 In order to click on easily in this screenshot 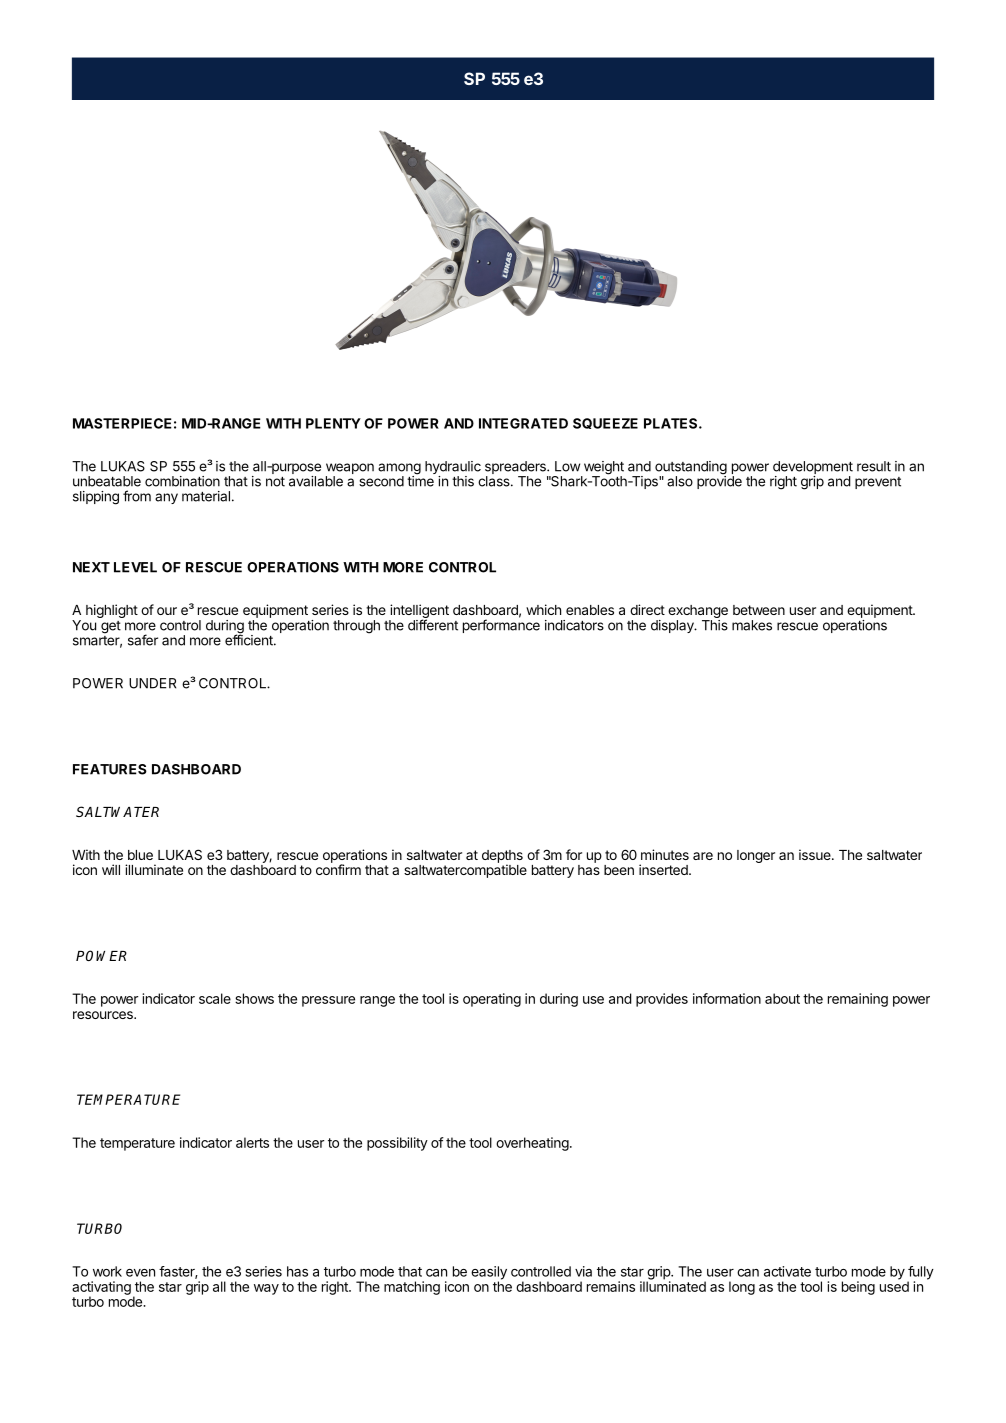, I will do `click(489, 1274)`.
